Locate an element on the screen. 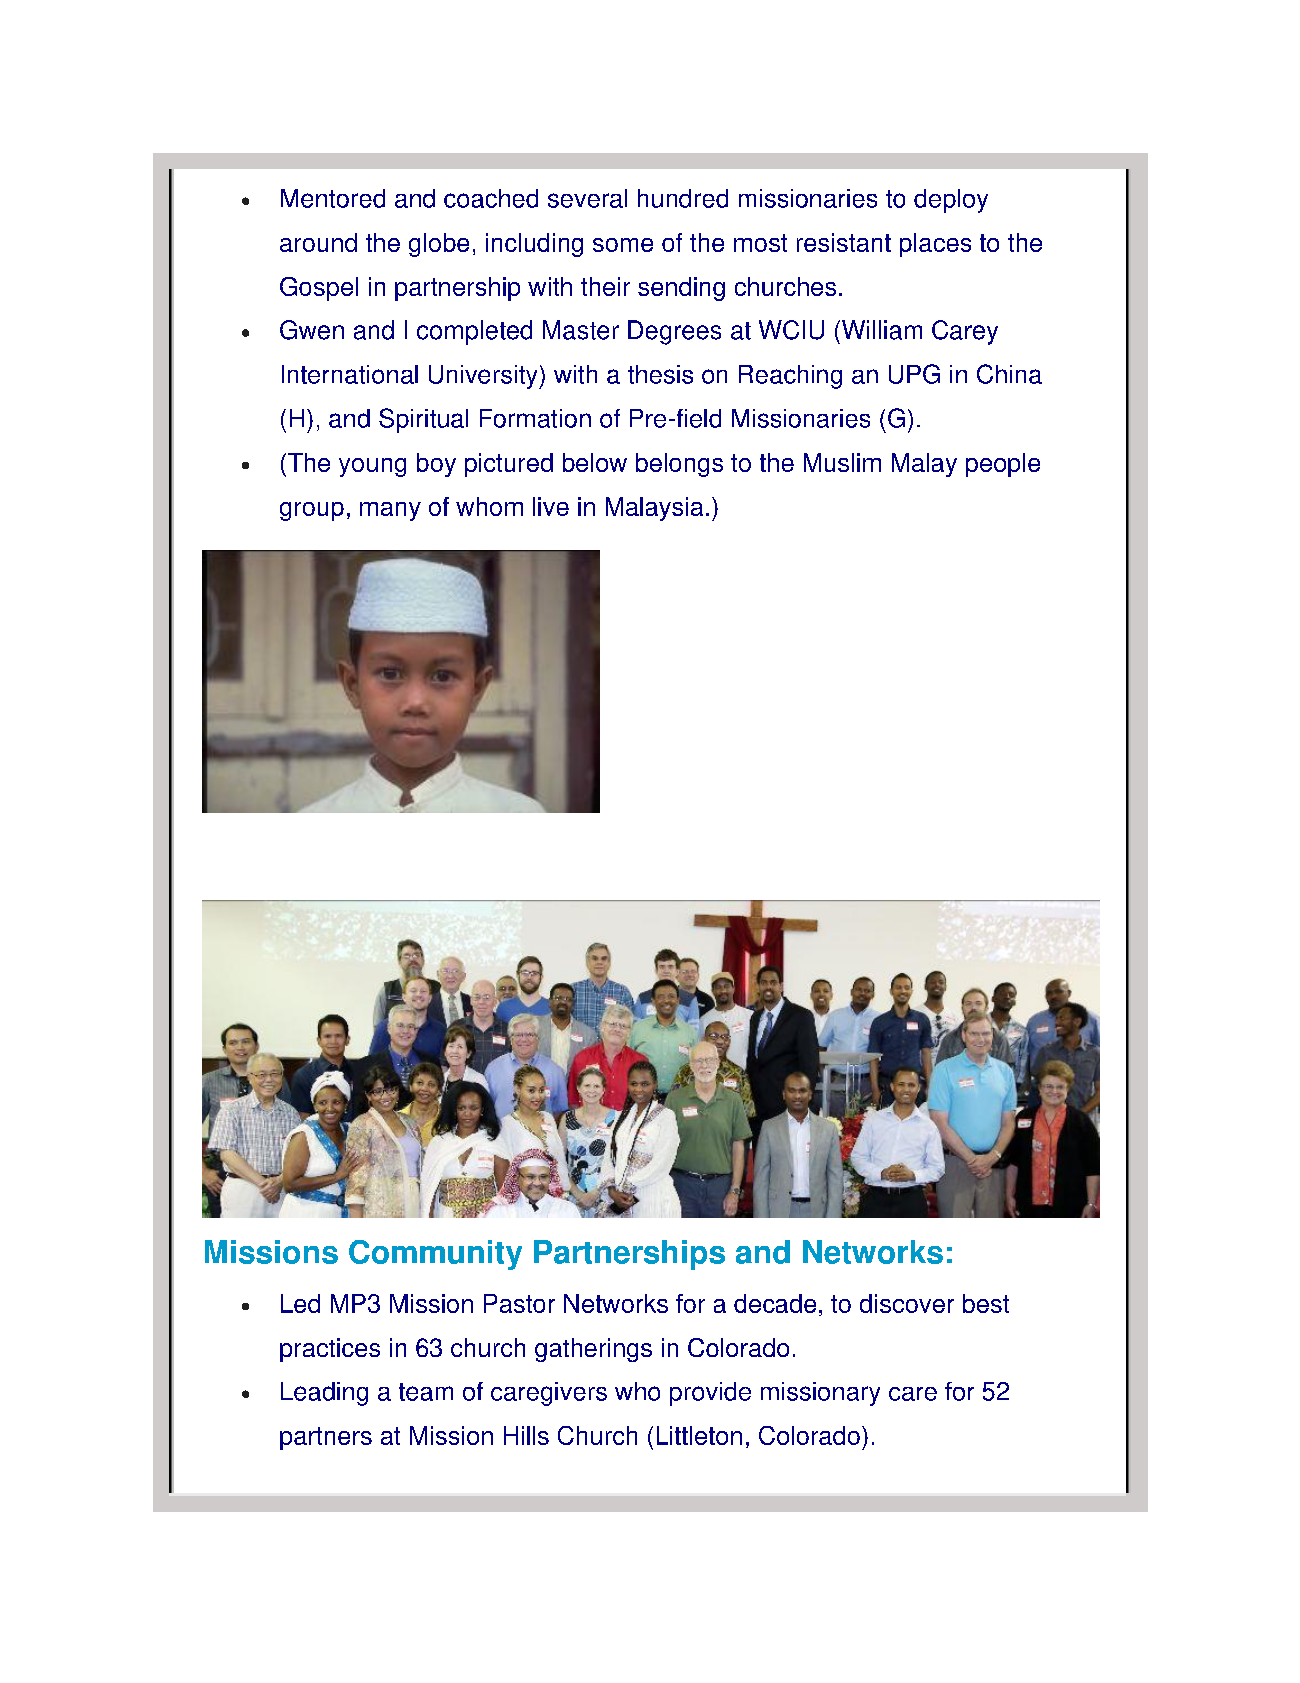 Image resolution: width=1300 pixels, height=1683 pixels. globe is located at coordinates (439, 245).
